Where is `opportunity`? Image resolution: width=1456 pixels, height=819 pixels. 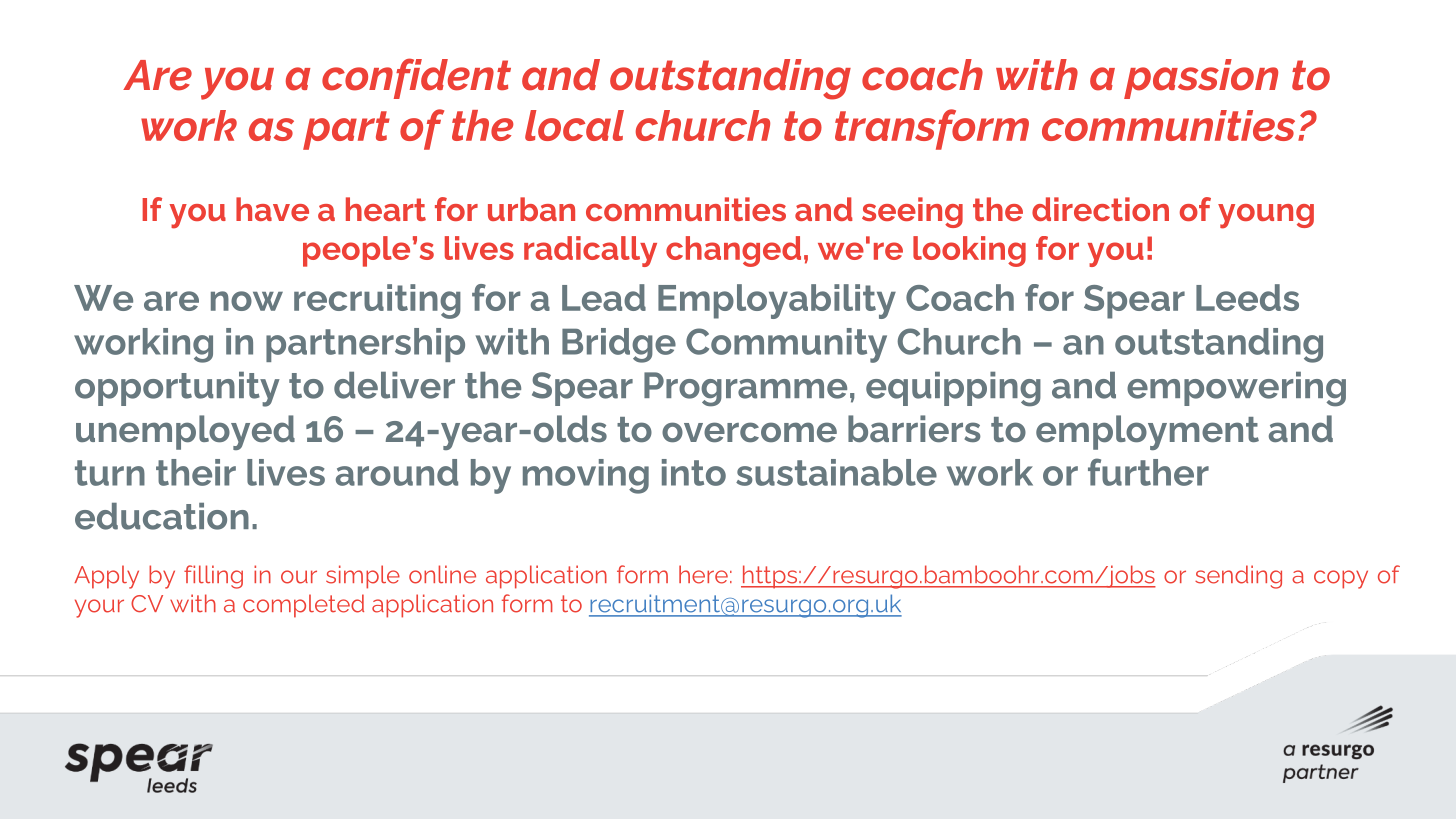 opportunity is located at coordinates (177, 389).
